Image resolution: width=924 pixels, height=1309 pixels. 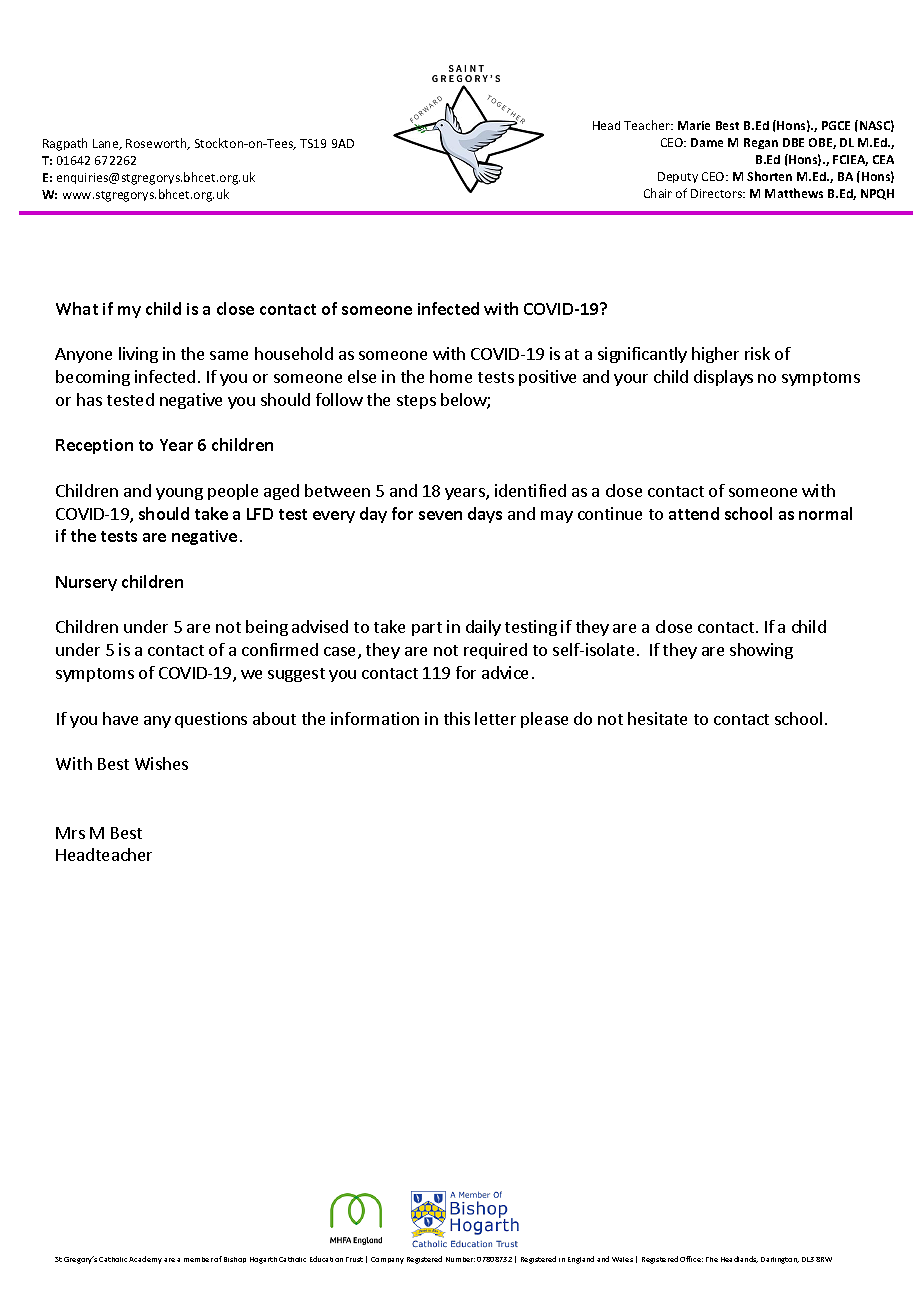 What do you see at coordinates (70, 833) in the page?
I see `Mrs` at bounding box center [70, 833].
